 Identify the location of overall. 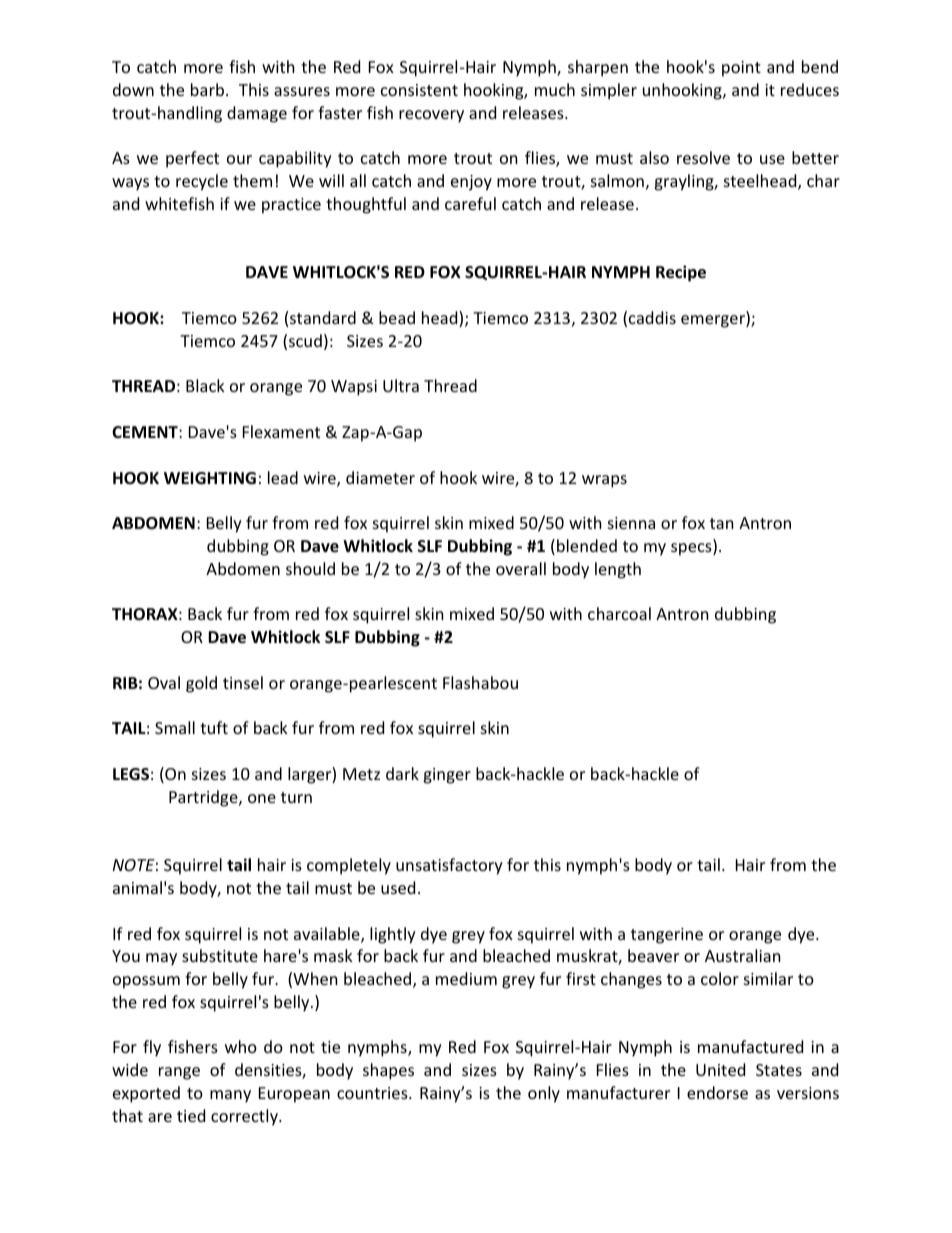
(521, 568).
